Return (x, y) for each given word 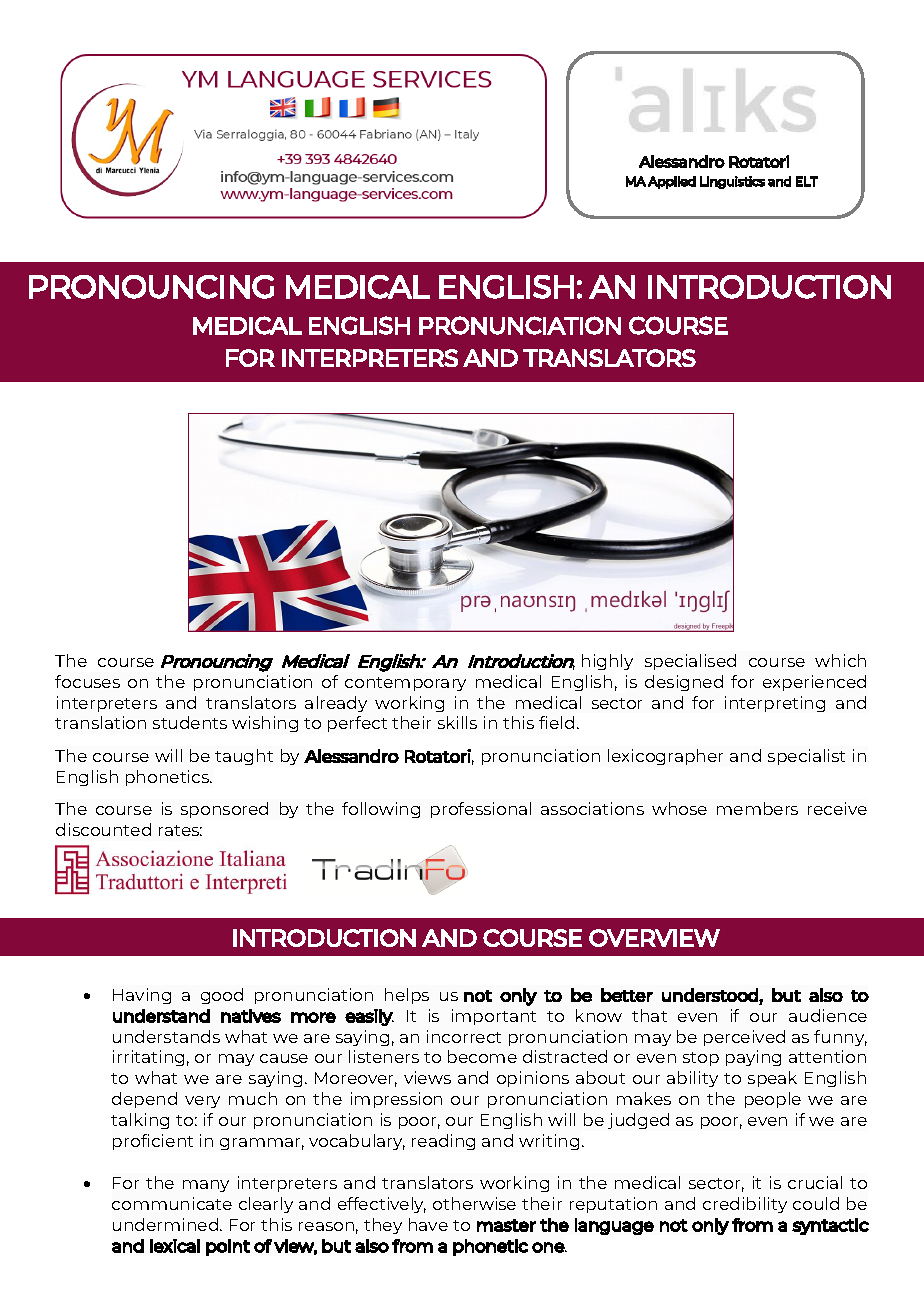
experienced (814, 683)
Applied (672, 182)
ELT (807, 181)
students (190, 722)
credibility (745, 1205)
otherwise (474, 1203)
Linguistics (732, 182)
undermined (167, 1224)
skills (457, 722)
